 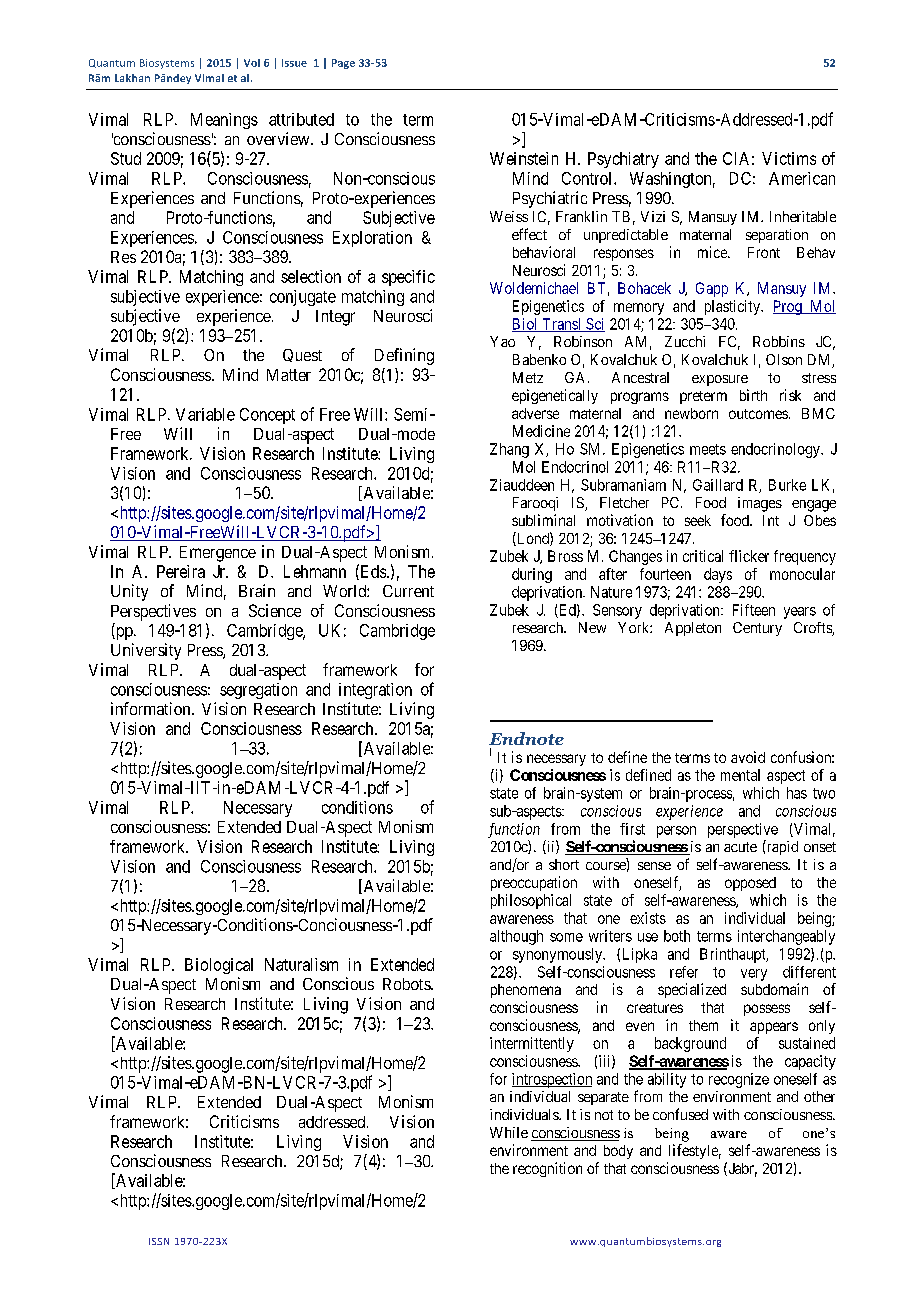 I want to click on Weinstein, so click(x=524, y=158).
